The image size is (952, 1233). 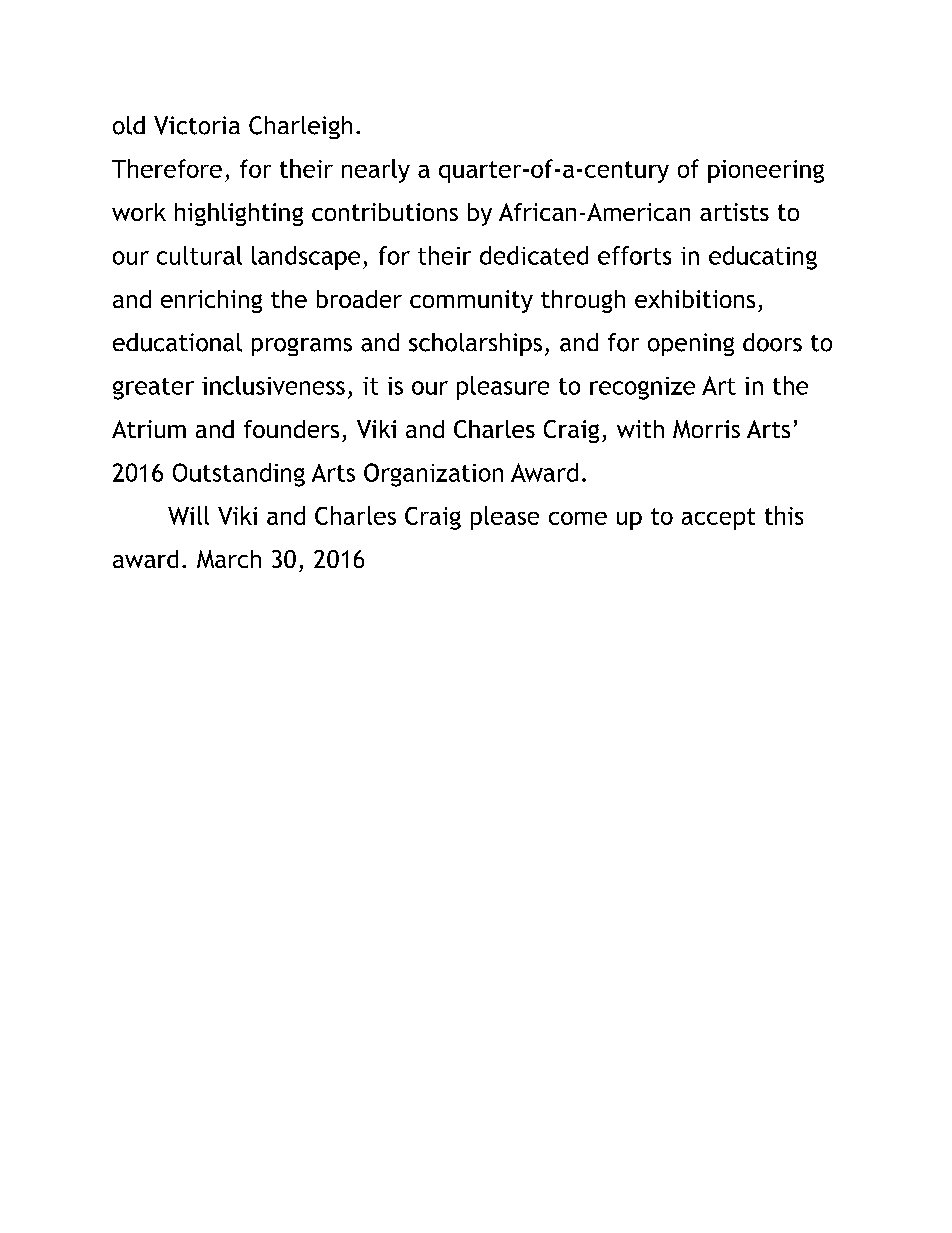 What do you see at coordinates (197, 125) in the document?
I see `Victoria` at bounding box center [197, 125].
